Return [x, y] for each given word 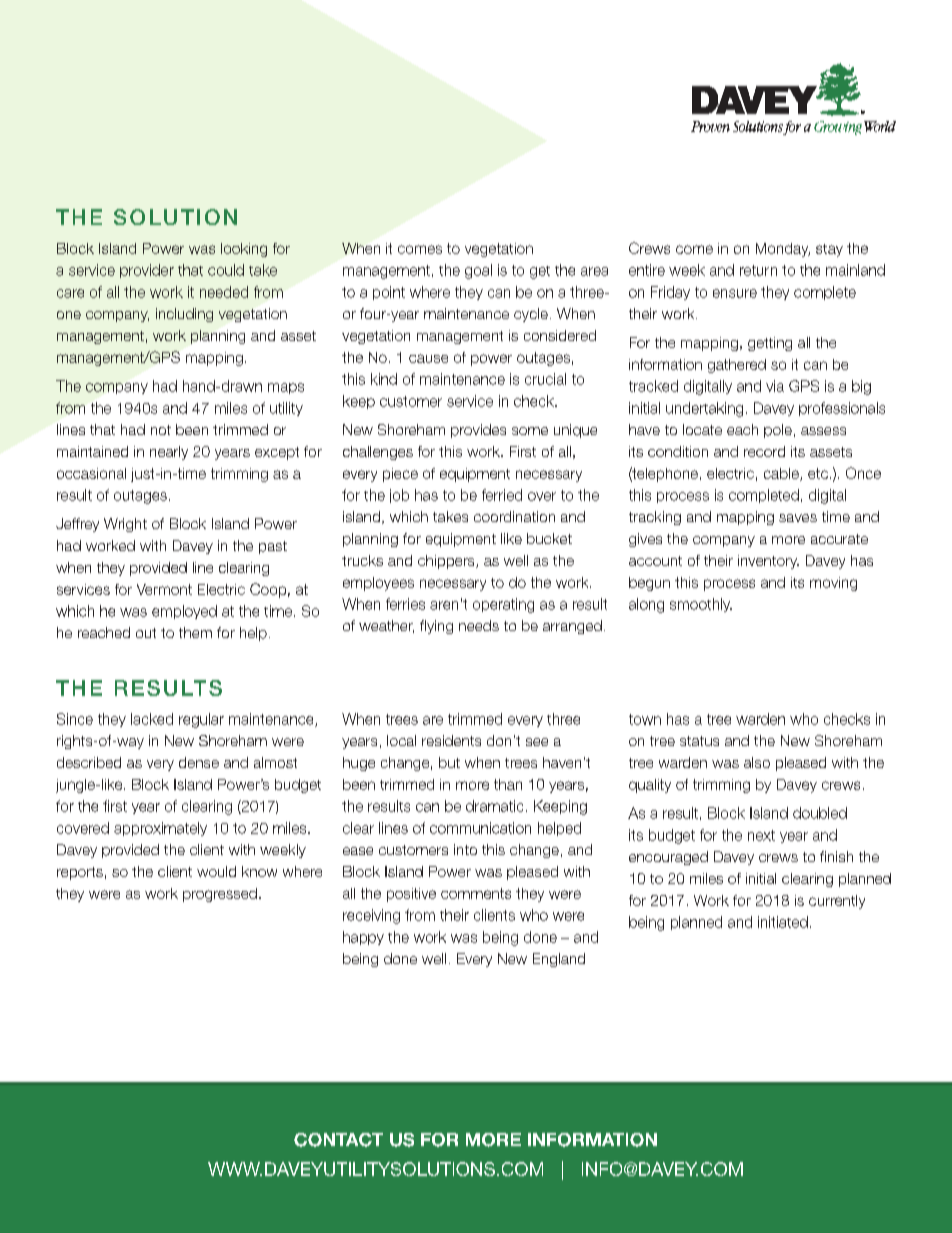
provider [147, 271]
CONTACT [338, 1140]
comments [476, 893]
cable [782, 474]
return [758, 270]
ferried [502, 495]
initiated [783, 922]
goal [478, 271]
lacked [152, 719]
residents [451, 740]
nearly [169, 453]
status [699, 741]
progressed [220, 895]
